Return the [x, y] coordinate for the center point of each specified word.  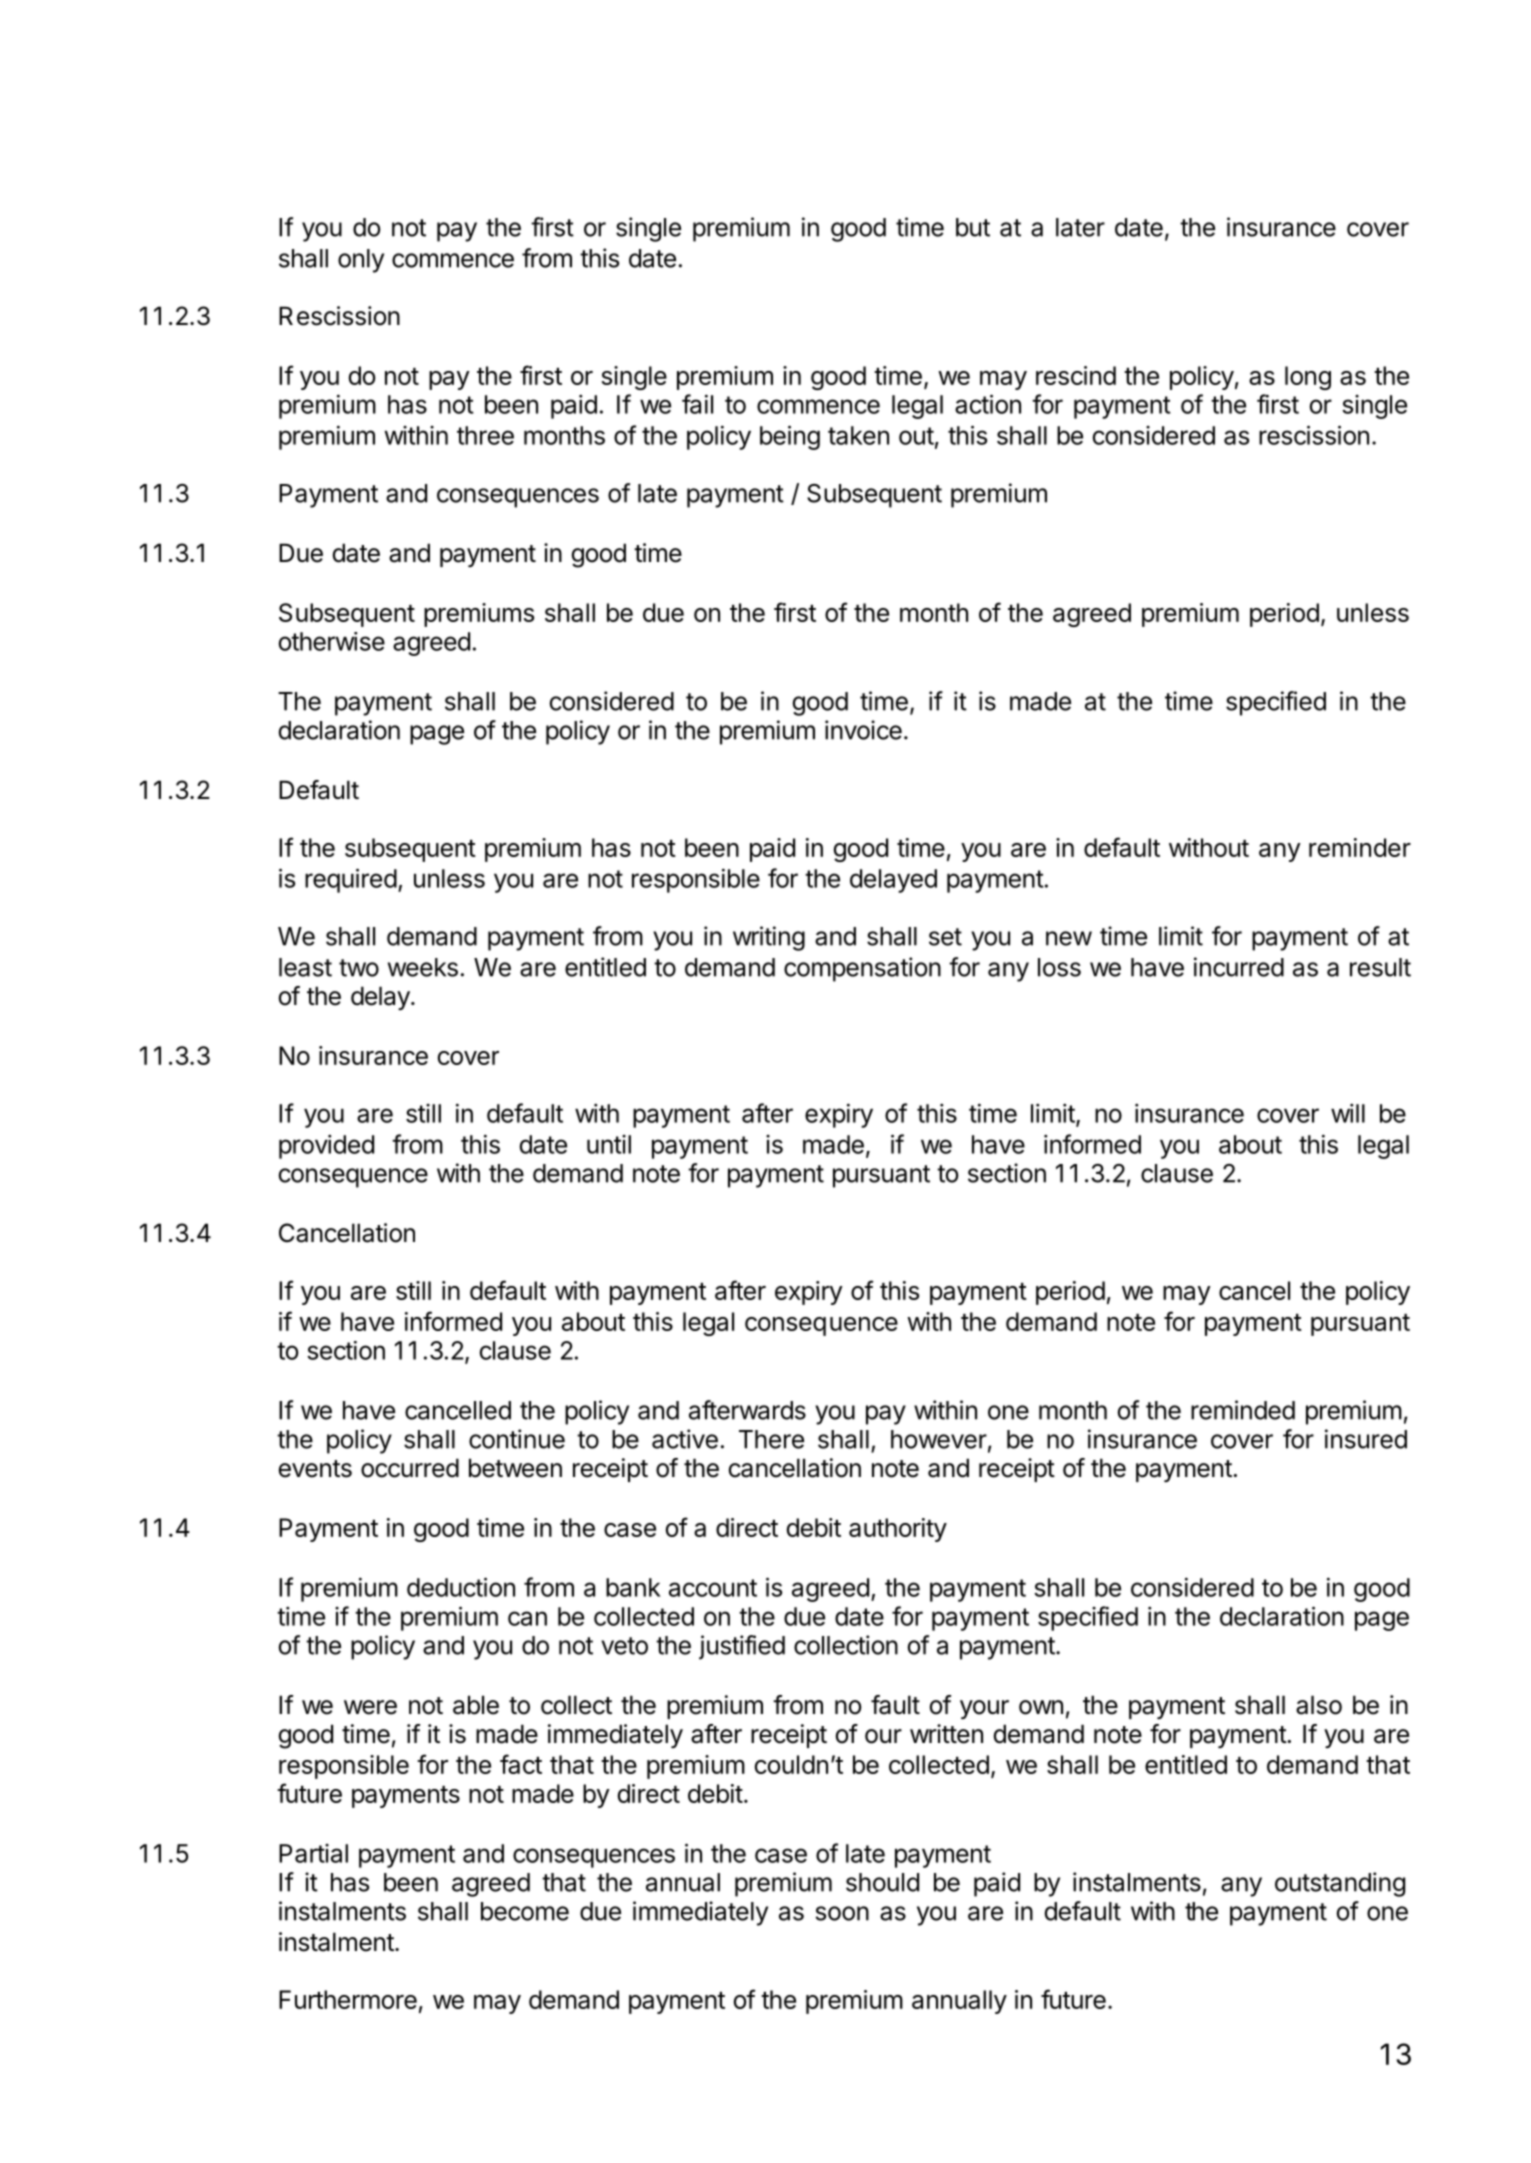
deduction [461, 1587]
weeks [423, 967]
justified [742, 1647]
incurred [1239, 967]
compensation [862, 969]
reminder [1360, 847]
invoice [863, 730]
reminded [1243, 1410]
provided [326, 1146]
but [973, 227]
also [1319, 1705]
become [525, 1911]
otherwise [332, 641]
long [1308, 378]
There [771, 1439]
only [361, 261]
